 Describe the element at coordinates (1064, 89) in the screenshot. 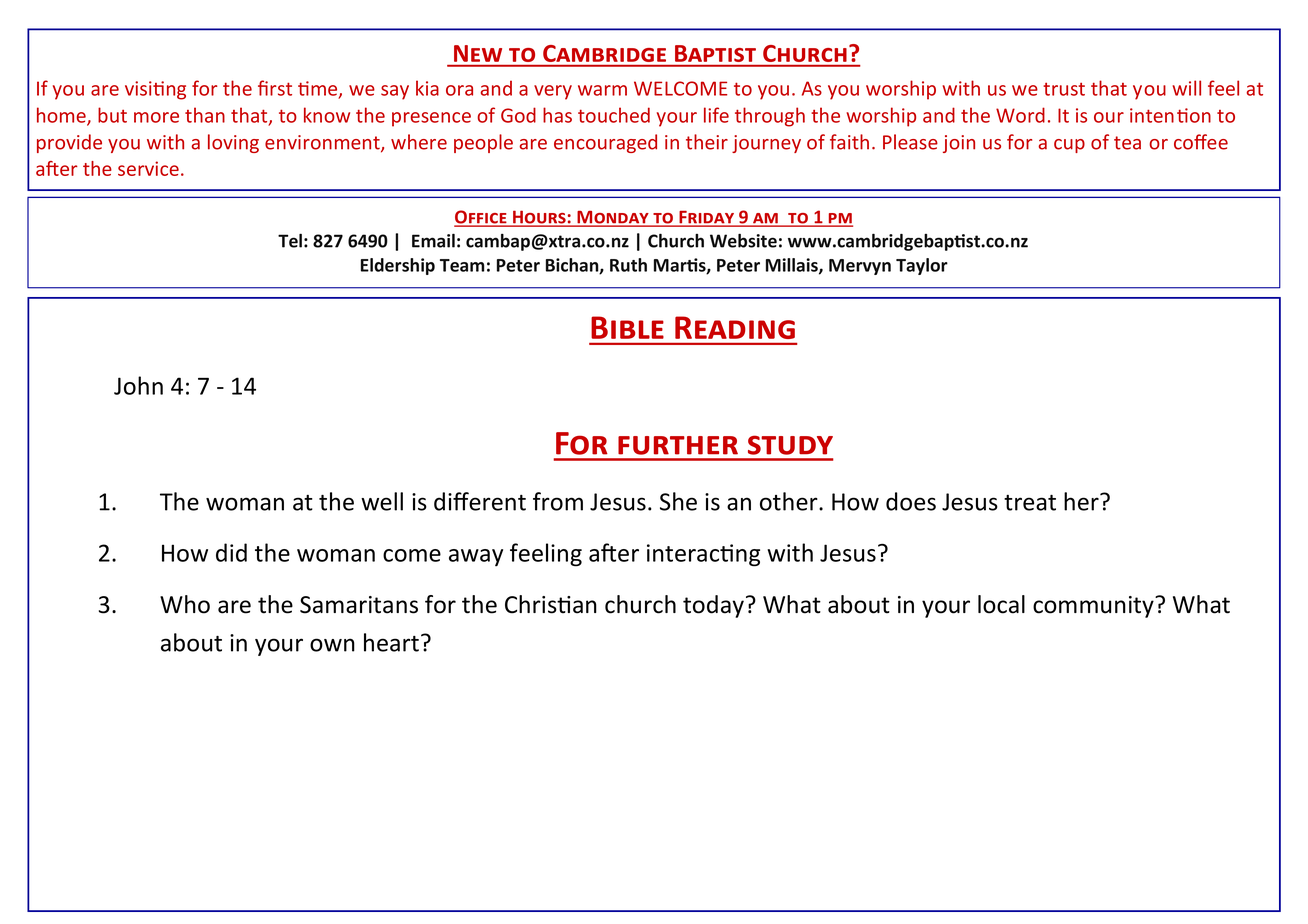

I see `trust` at that location.
